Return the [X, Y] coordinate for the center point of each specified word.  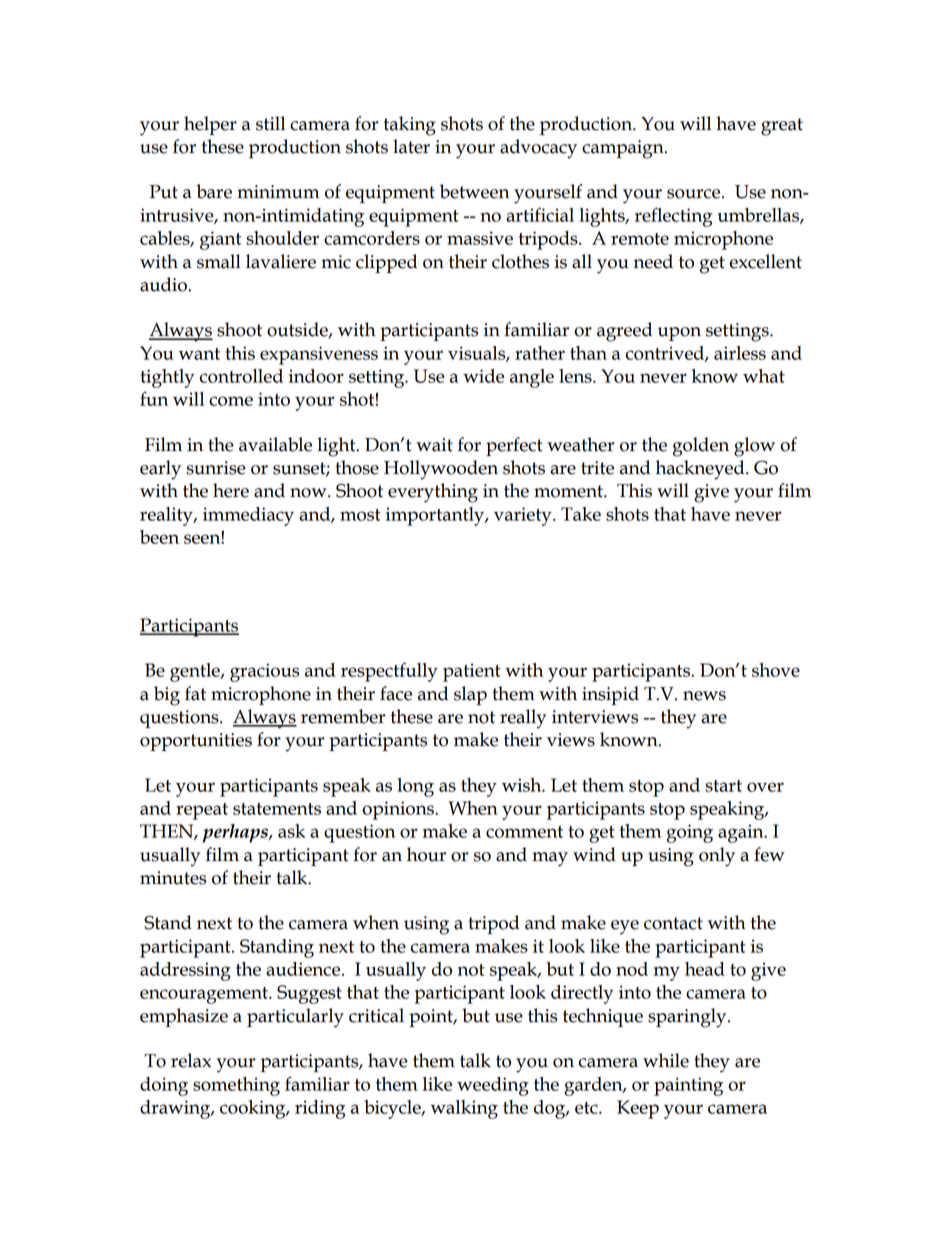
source [695, 194]
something [236, 1086]
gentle [196, 672]
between [474, 191]
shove [776, 670]
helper [210, 125]
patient [472, 672]
